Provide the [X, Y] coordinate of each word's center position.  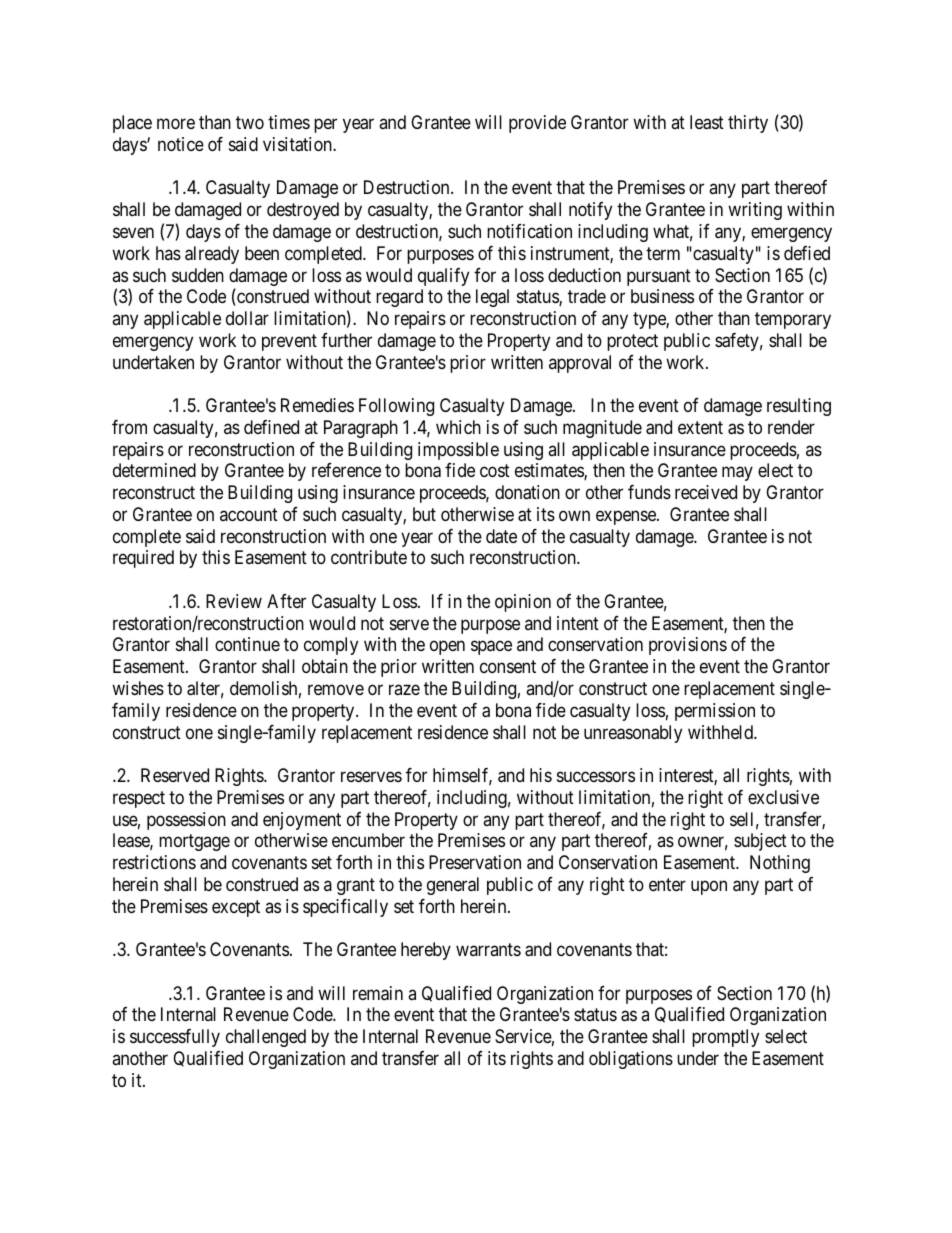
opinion [523, 603]
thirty [748, 124]
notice [181, 144]
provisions [688, 646]
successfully [175, 1038]
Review [234, 601]
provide [537, 124]
